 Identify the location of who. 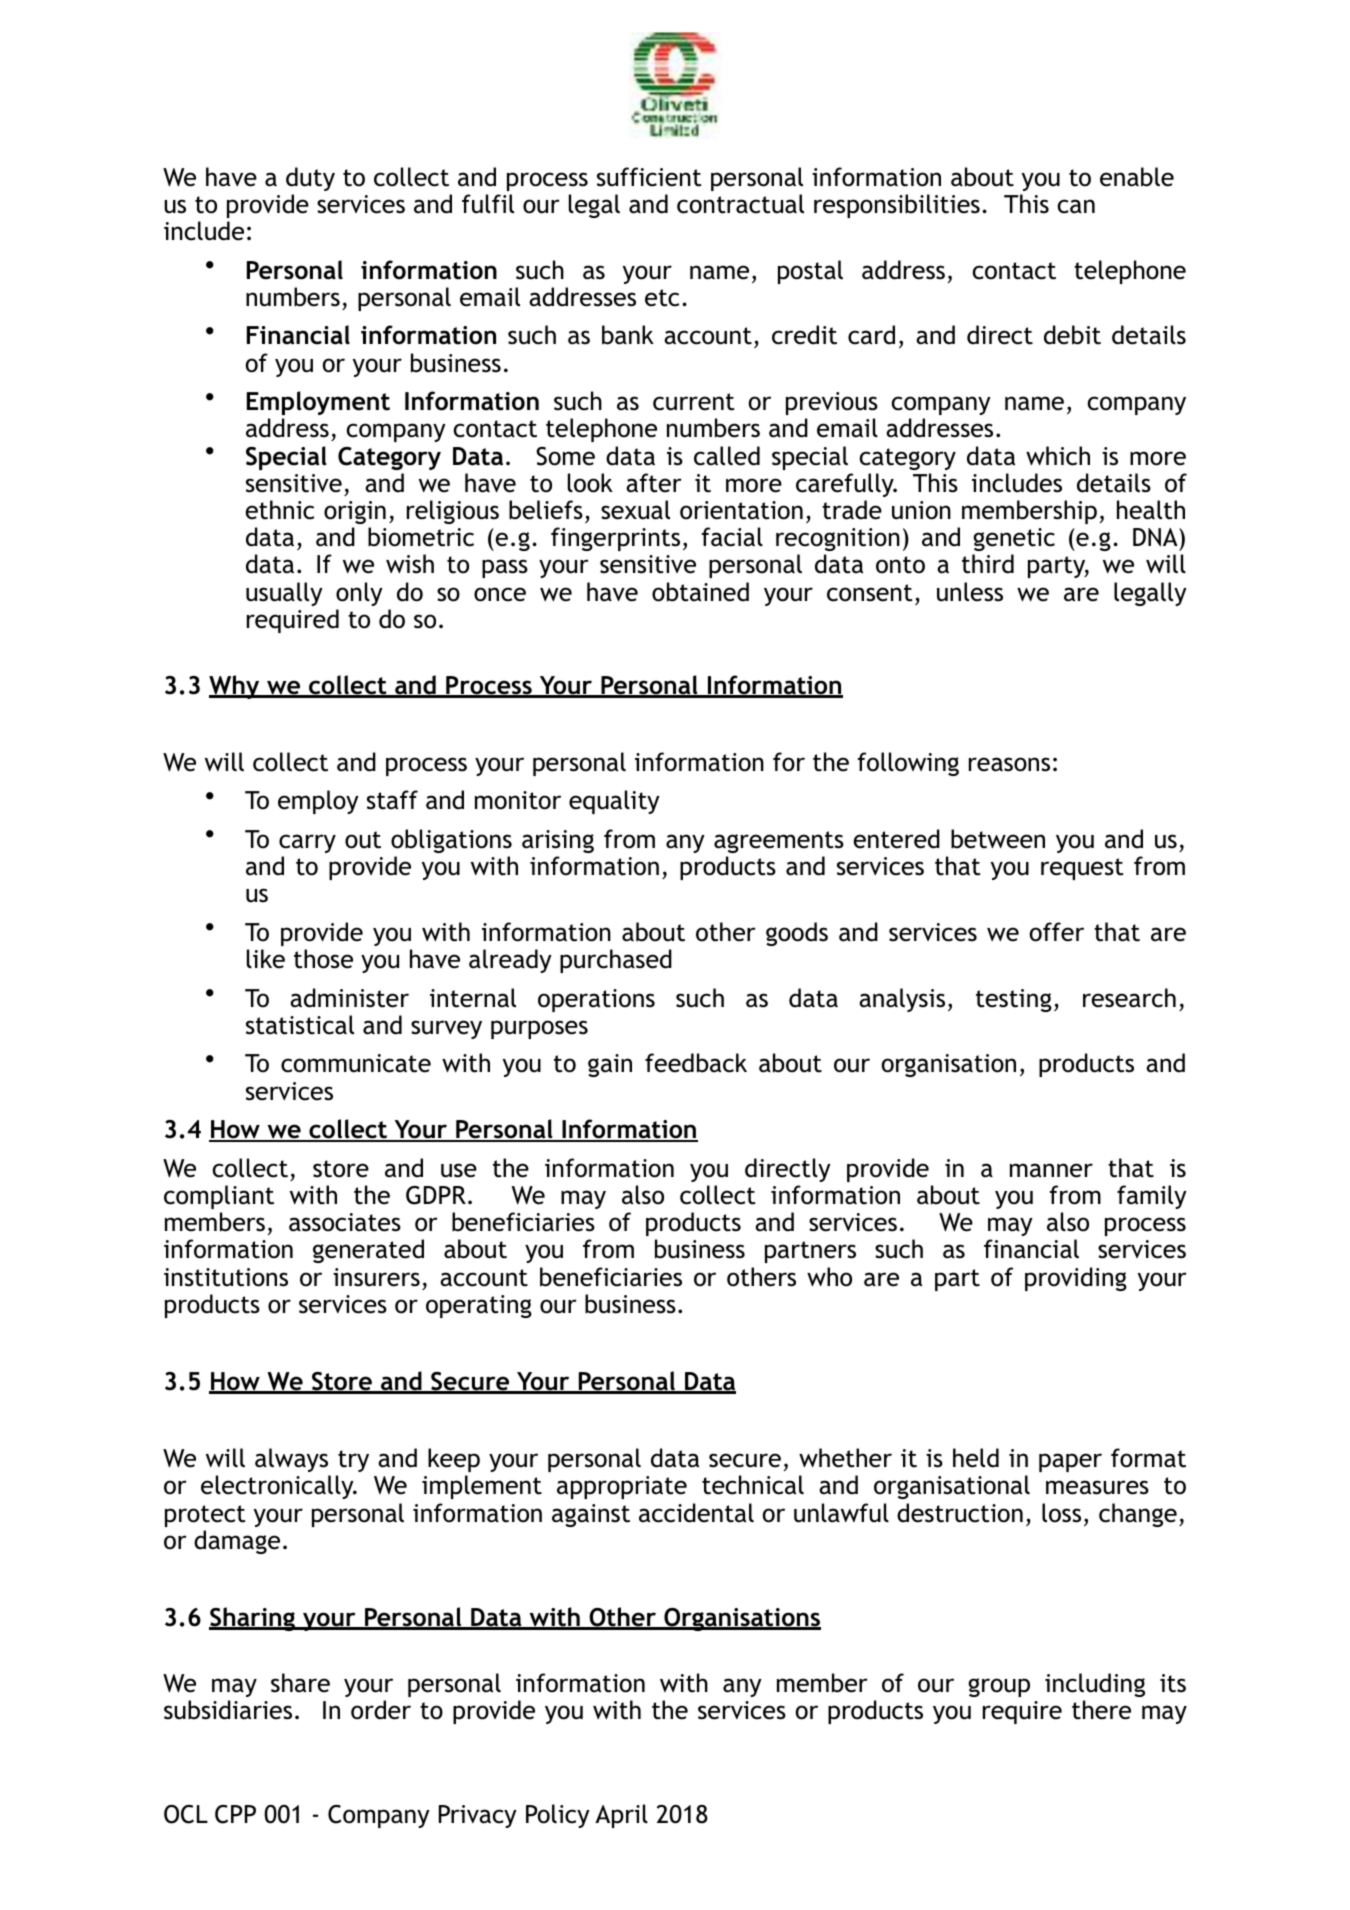
(829, 1277).
